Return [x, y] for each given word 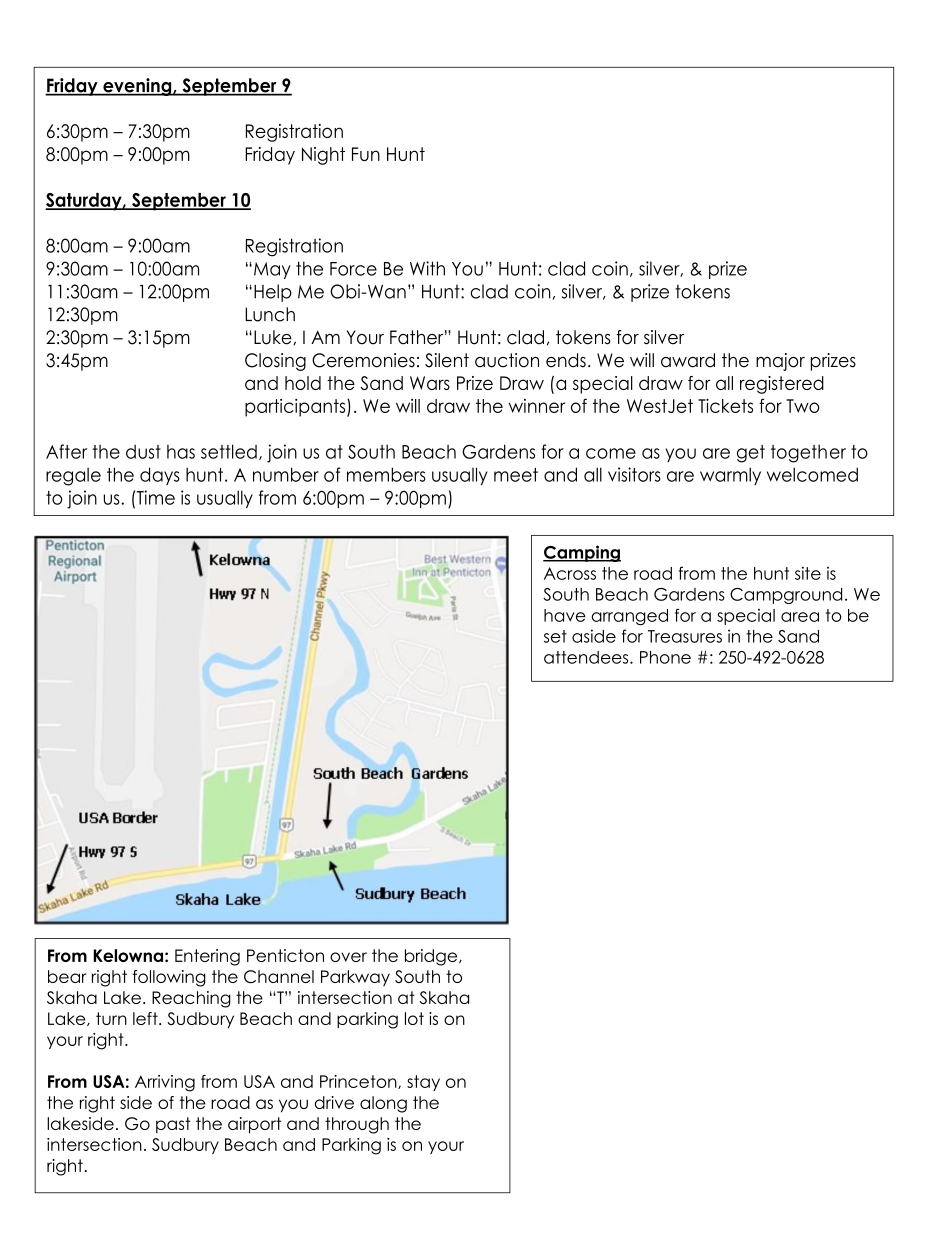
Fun [366, 154]
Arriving [165, 1083]
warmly [730, 476]
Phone [665, 657]
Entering [207, 957]
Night [323, 156]
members [386, 474]
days [160, 476]
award [688, 360]
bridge [432, 957]
